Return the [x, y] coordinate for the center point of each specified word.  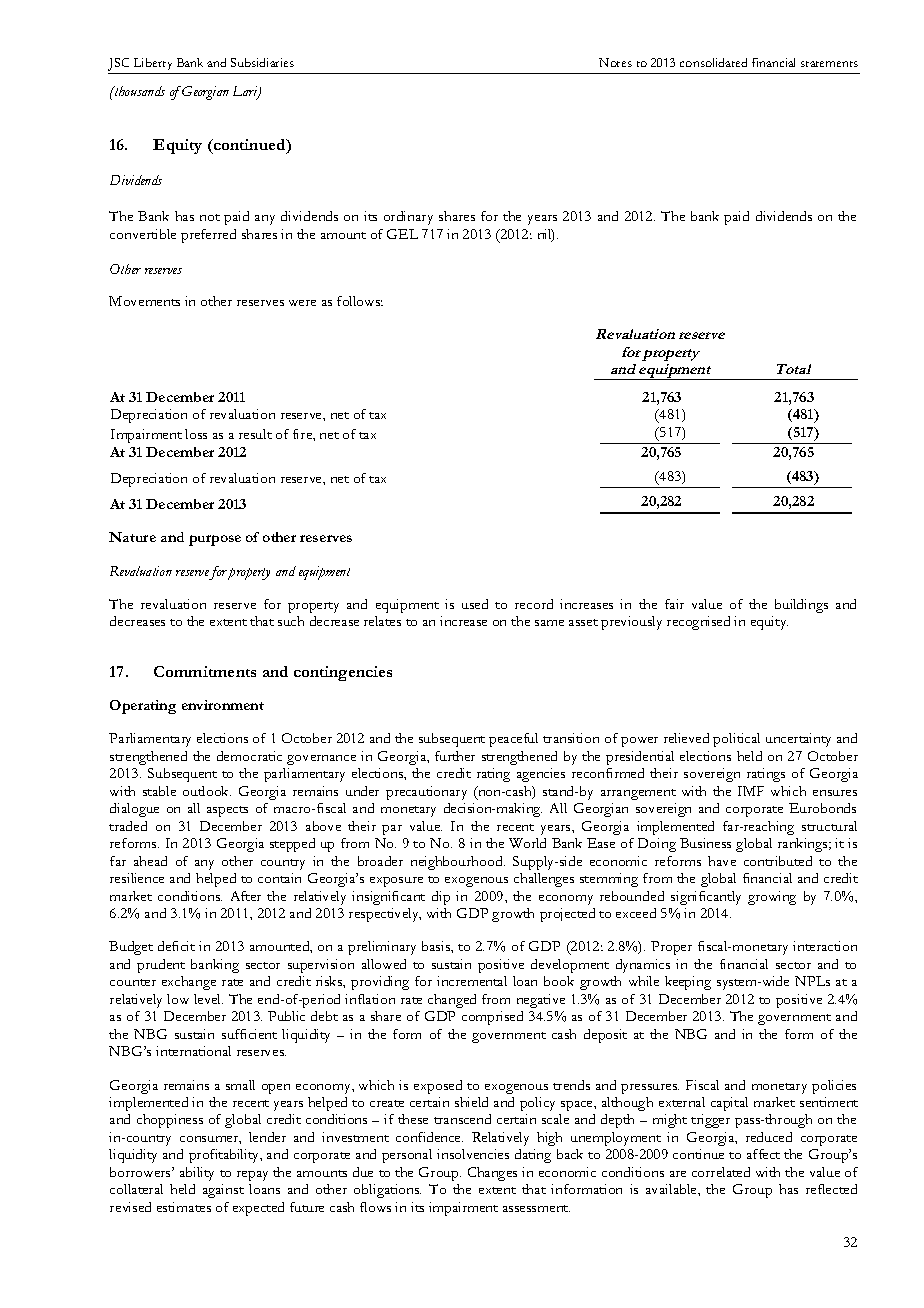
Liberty [153, 66]
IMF [751, 791]
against [223, 1191]
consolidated [713, 62]
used [475, 604]
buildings [801, 606]
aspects [227, 811]
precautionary [426, 793]
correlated [721, 1172]
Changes [492, 1174]
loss [196, 434]
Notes [615, 62]
